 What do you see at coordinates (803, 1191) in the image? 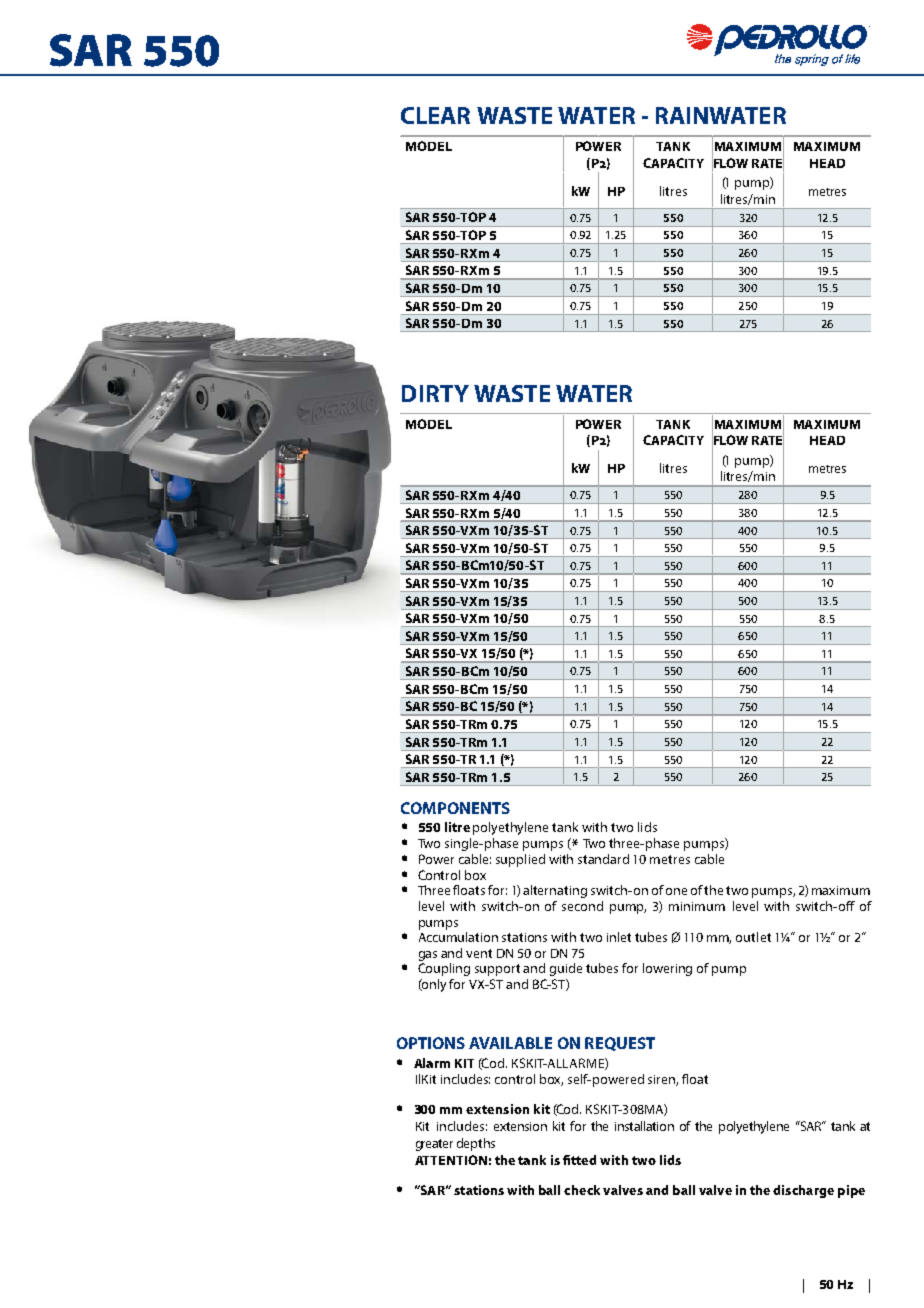
I see `discharge` at bounding box center [803, 1191].
